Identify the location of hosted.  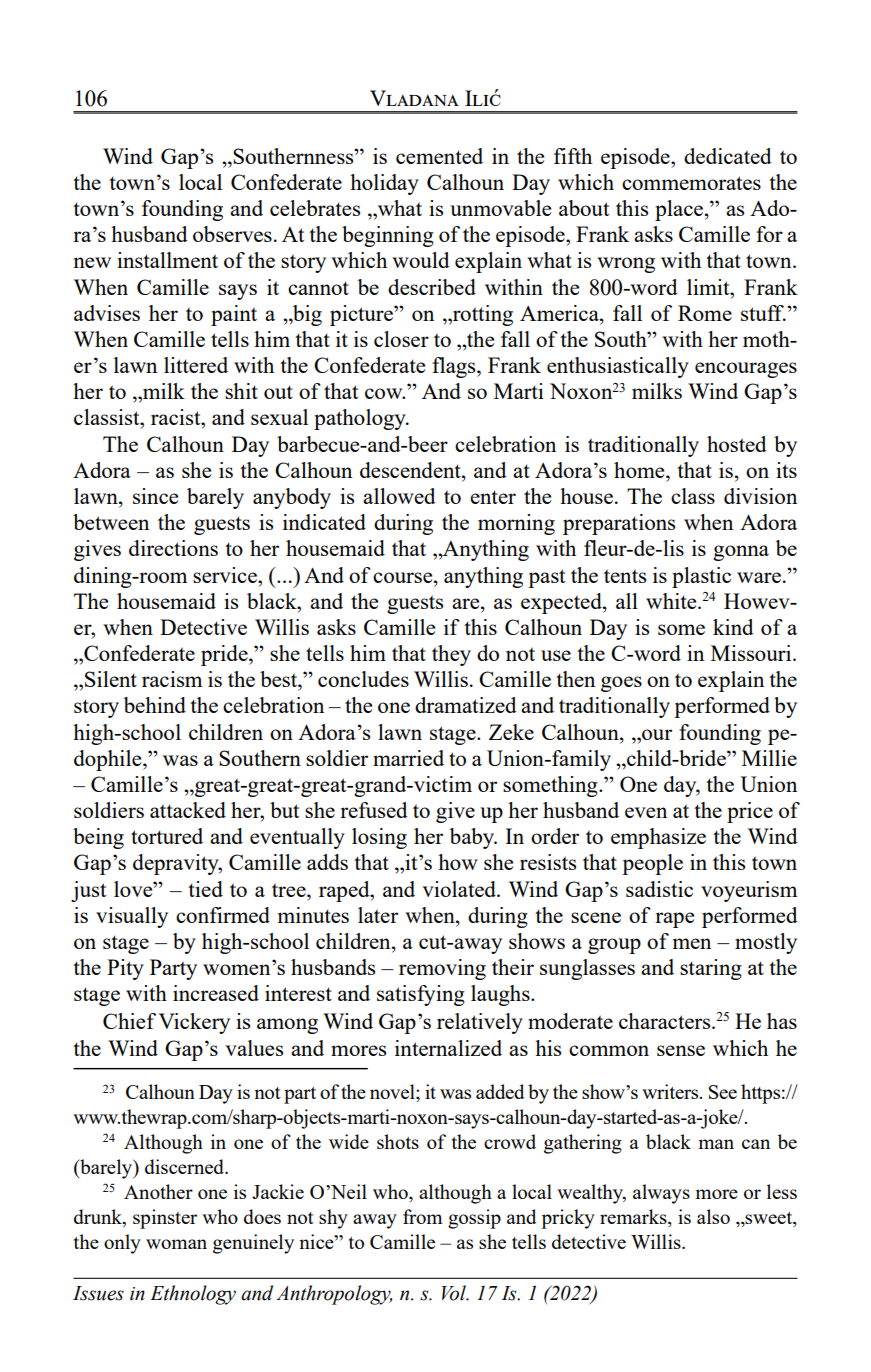
(737, 444).
